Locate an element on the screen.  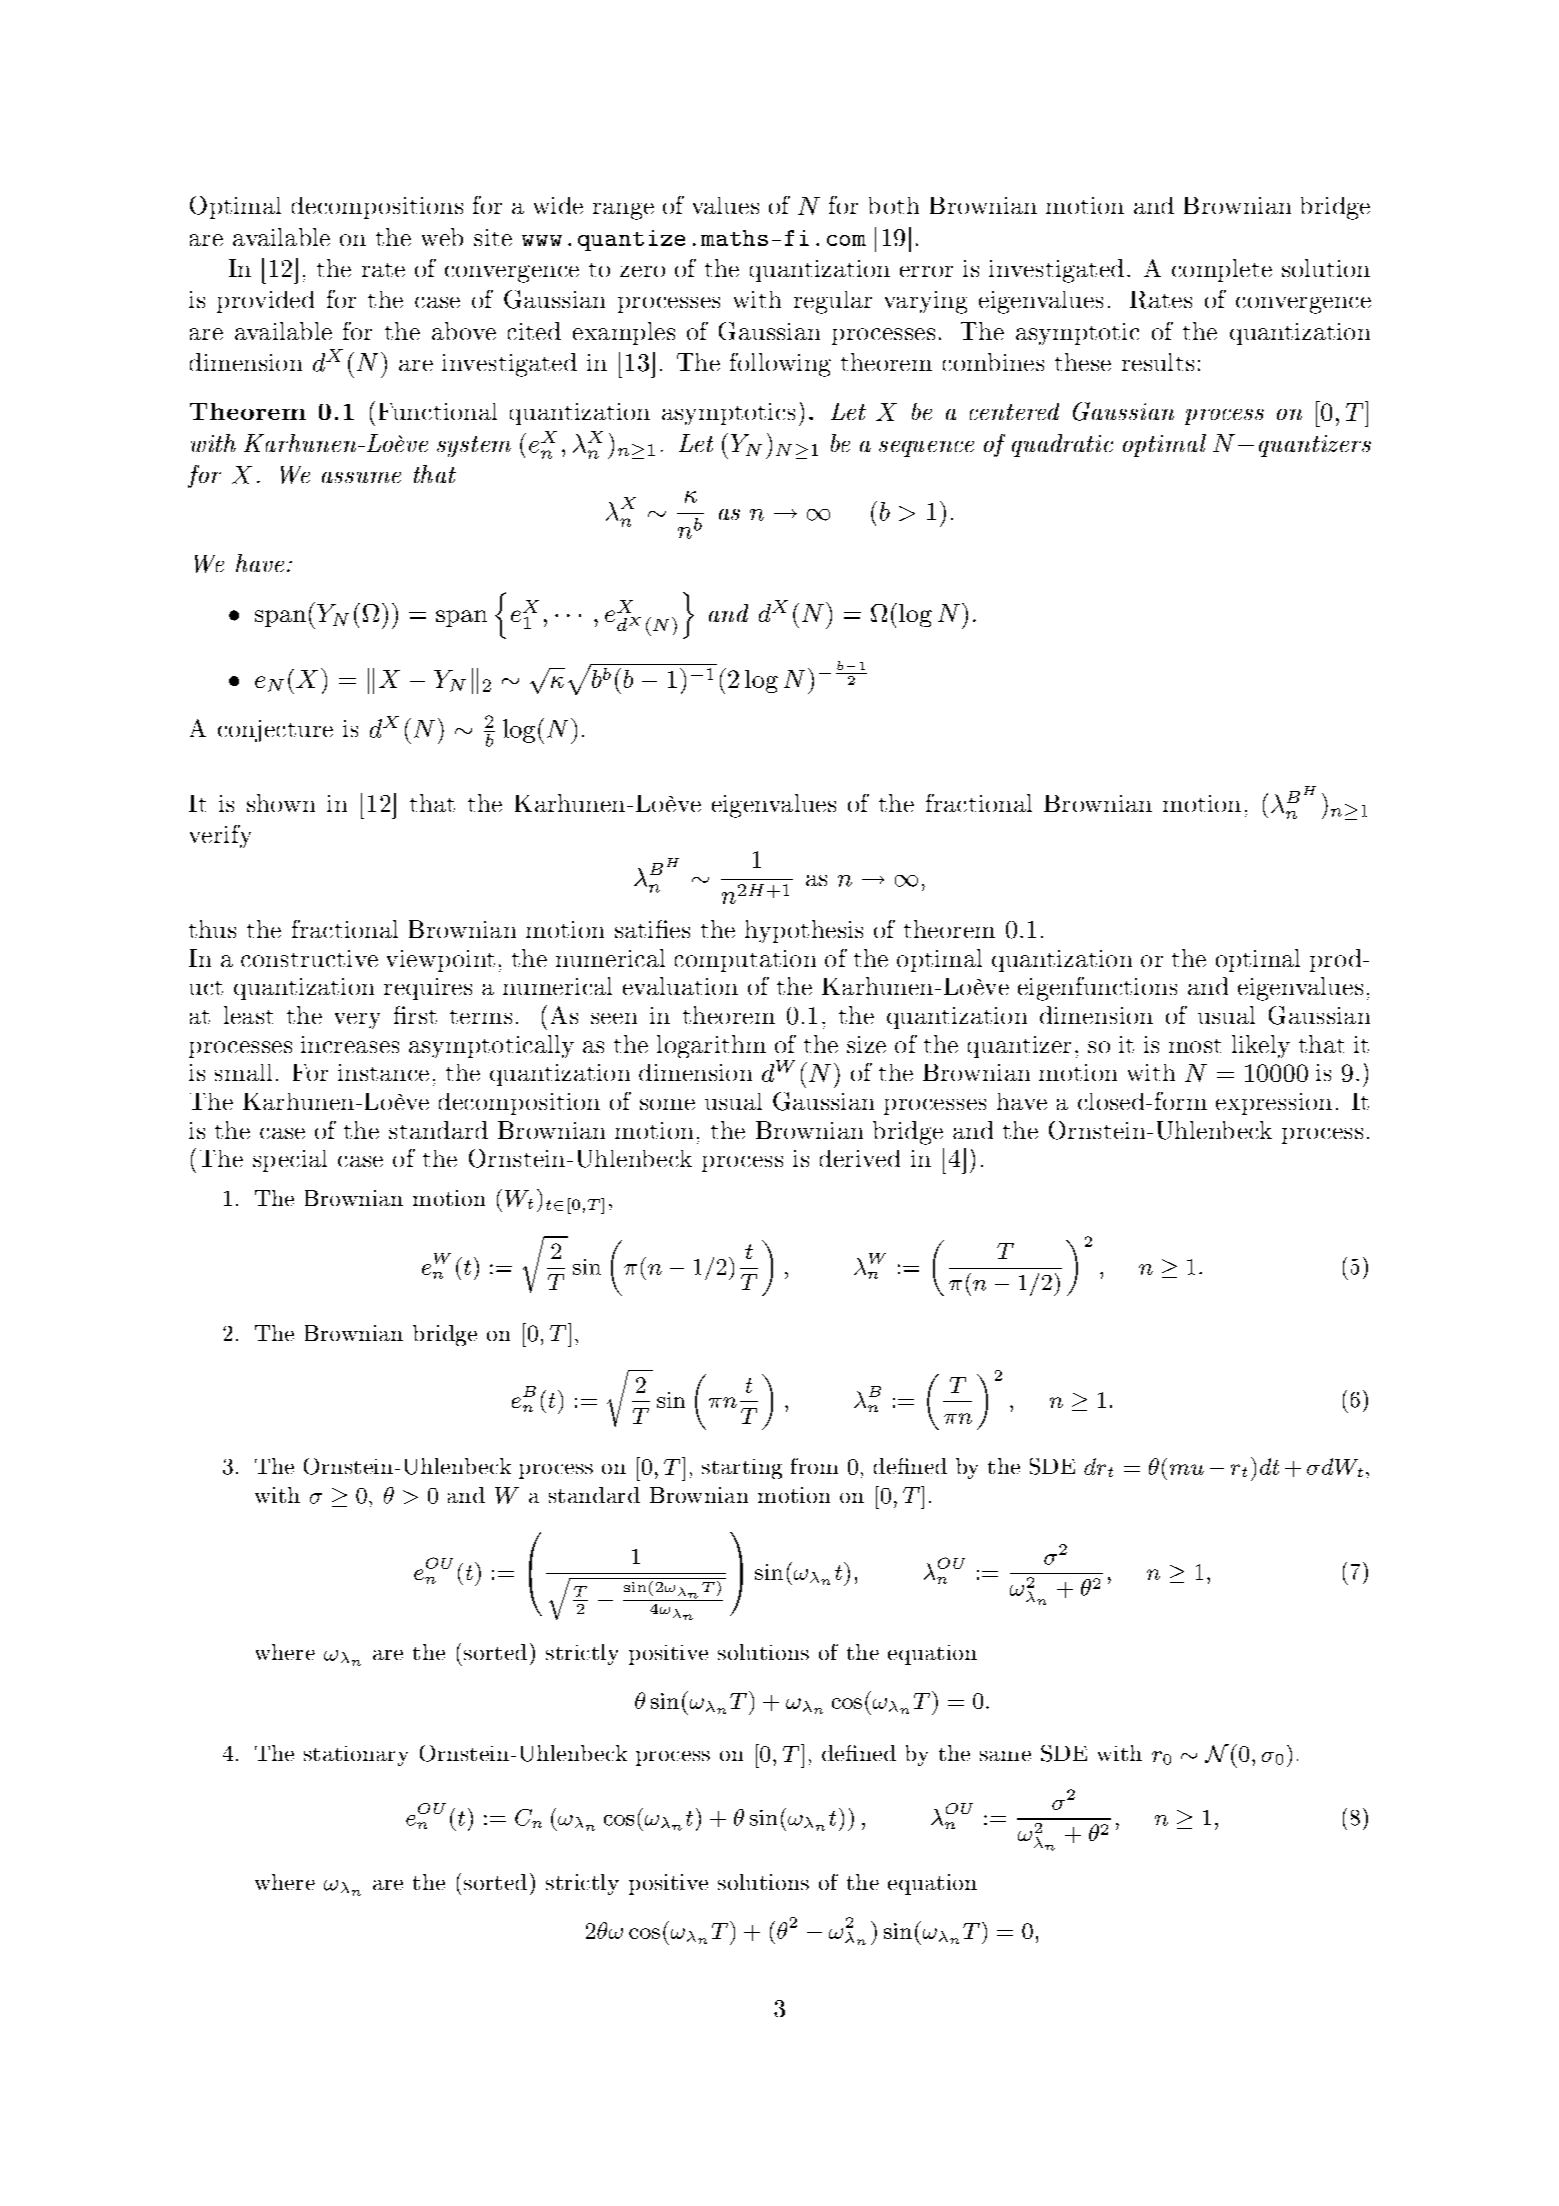
expression is located at coordinates (1274, 1104).
